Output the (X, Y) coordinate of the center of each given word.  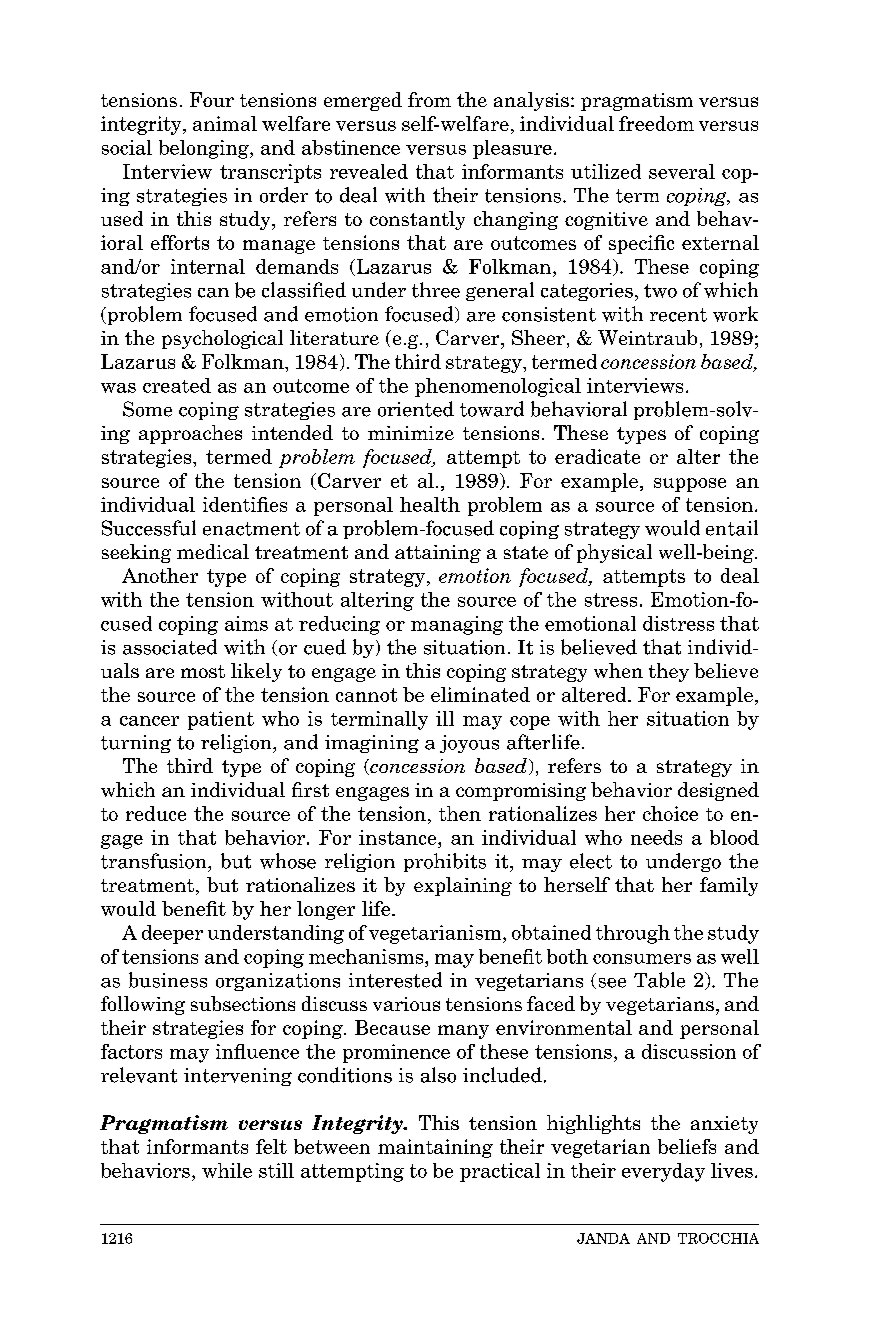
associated (170, 647)
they (669, 672)
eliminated (480, 694)
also (438, 1075)
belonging (205, 149)
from (429, 99)
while (227, 1170)
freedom (656, 123)
